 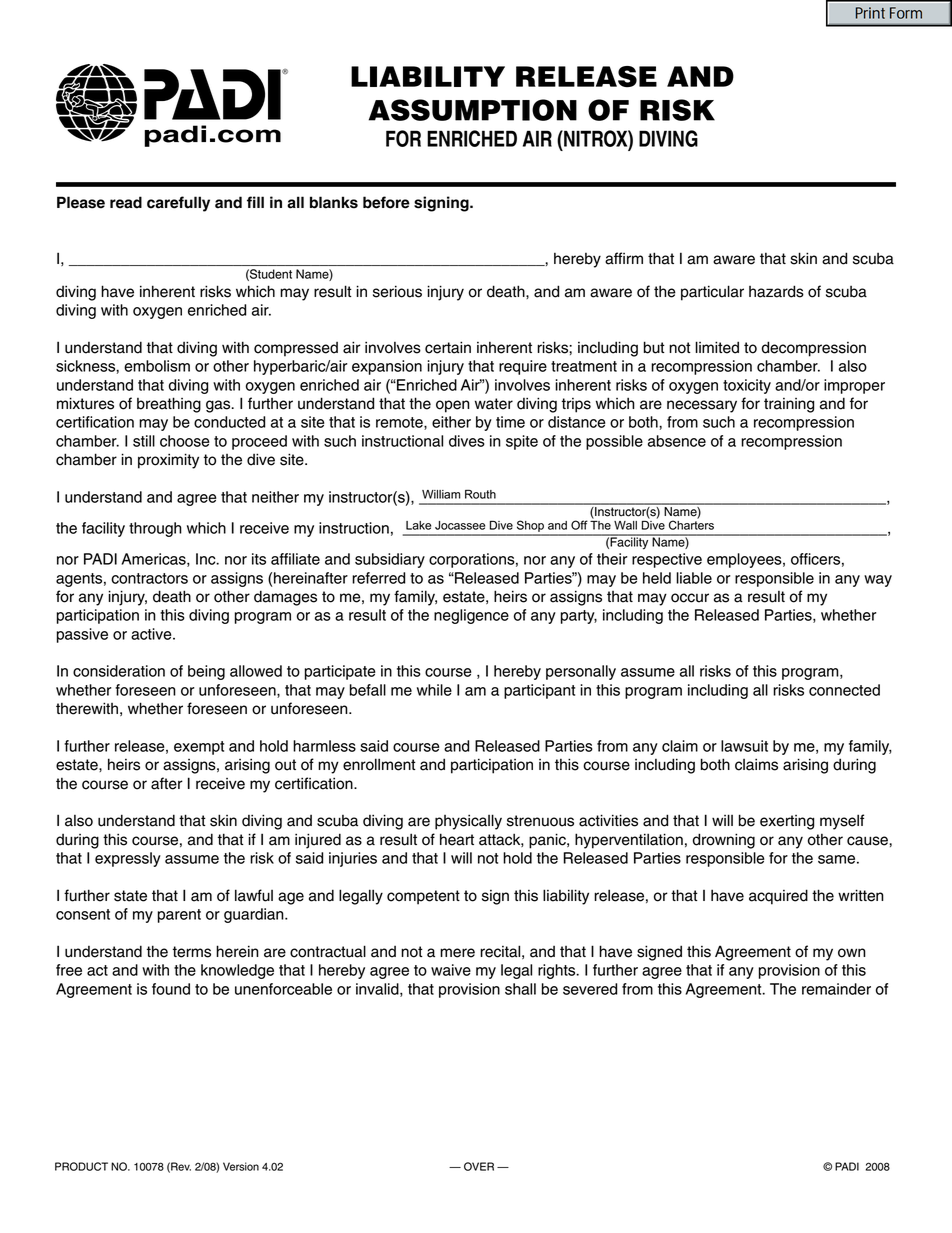 I want to click on negligence, so click(x=471, y=616).
